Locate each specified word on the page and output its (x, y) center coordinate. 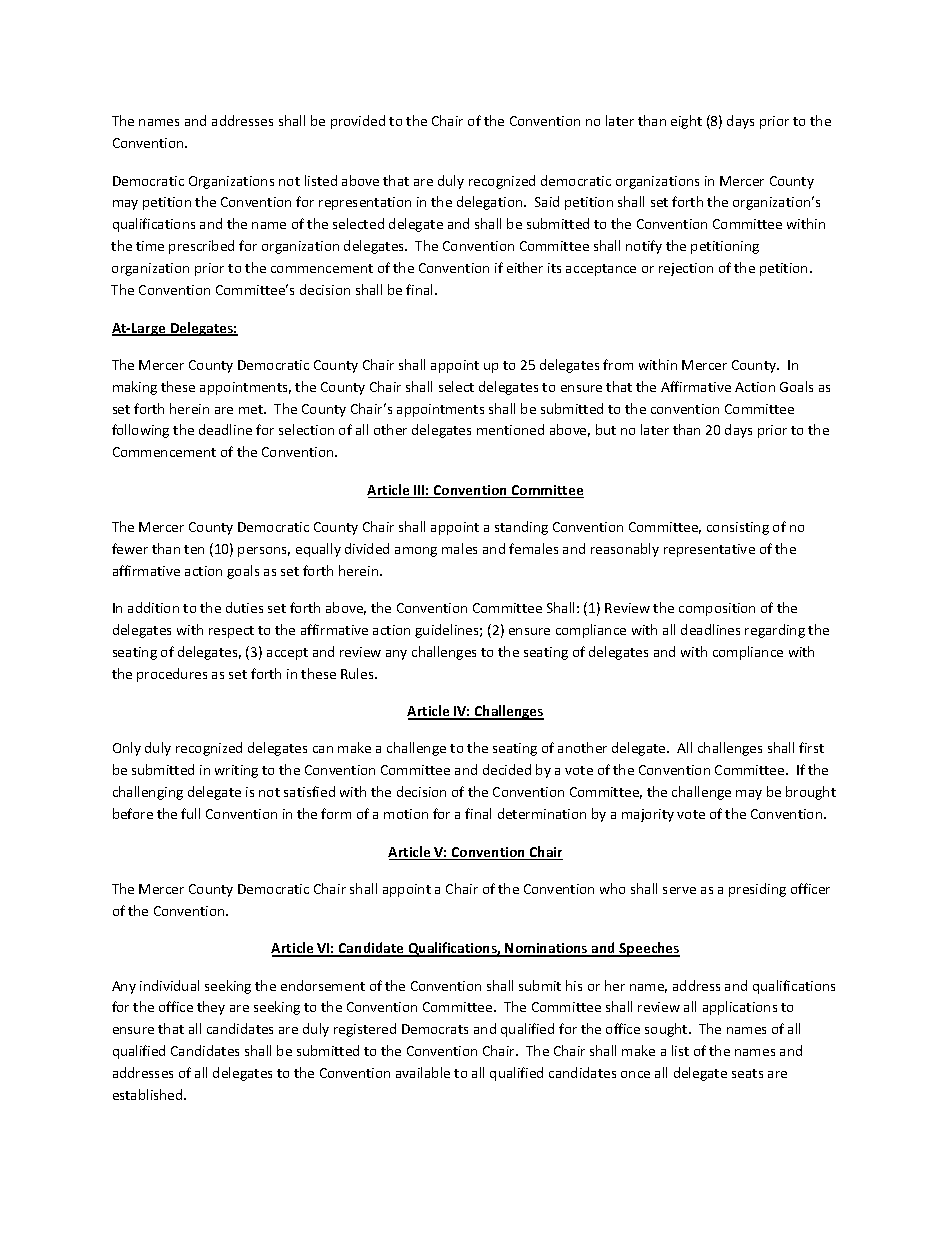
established (149, 1094)
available (423, 1072)
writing (236, 771)
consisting (738, 528)
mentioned (510, 429)
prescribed (201, 247)
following (140, 431)
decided (507, 769)
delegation (491, 203)
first (811, 747)
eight (686, 122)
